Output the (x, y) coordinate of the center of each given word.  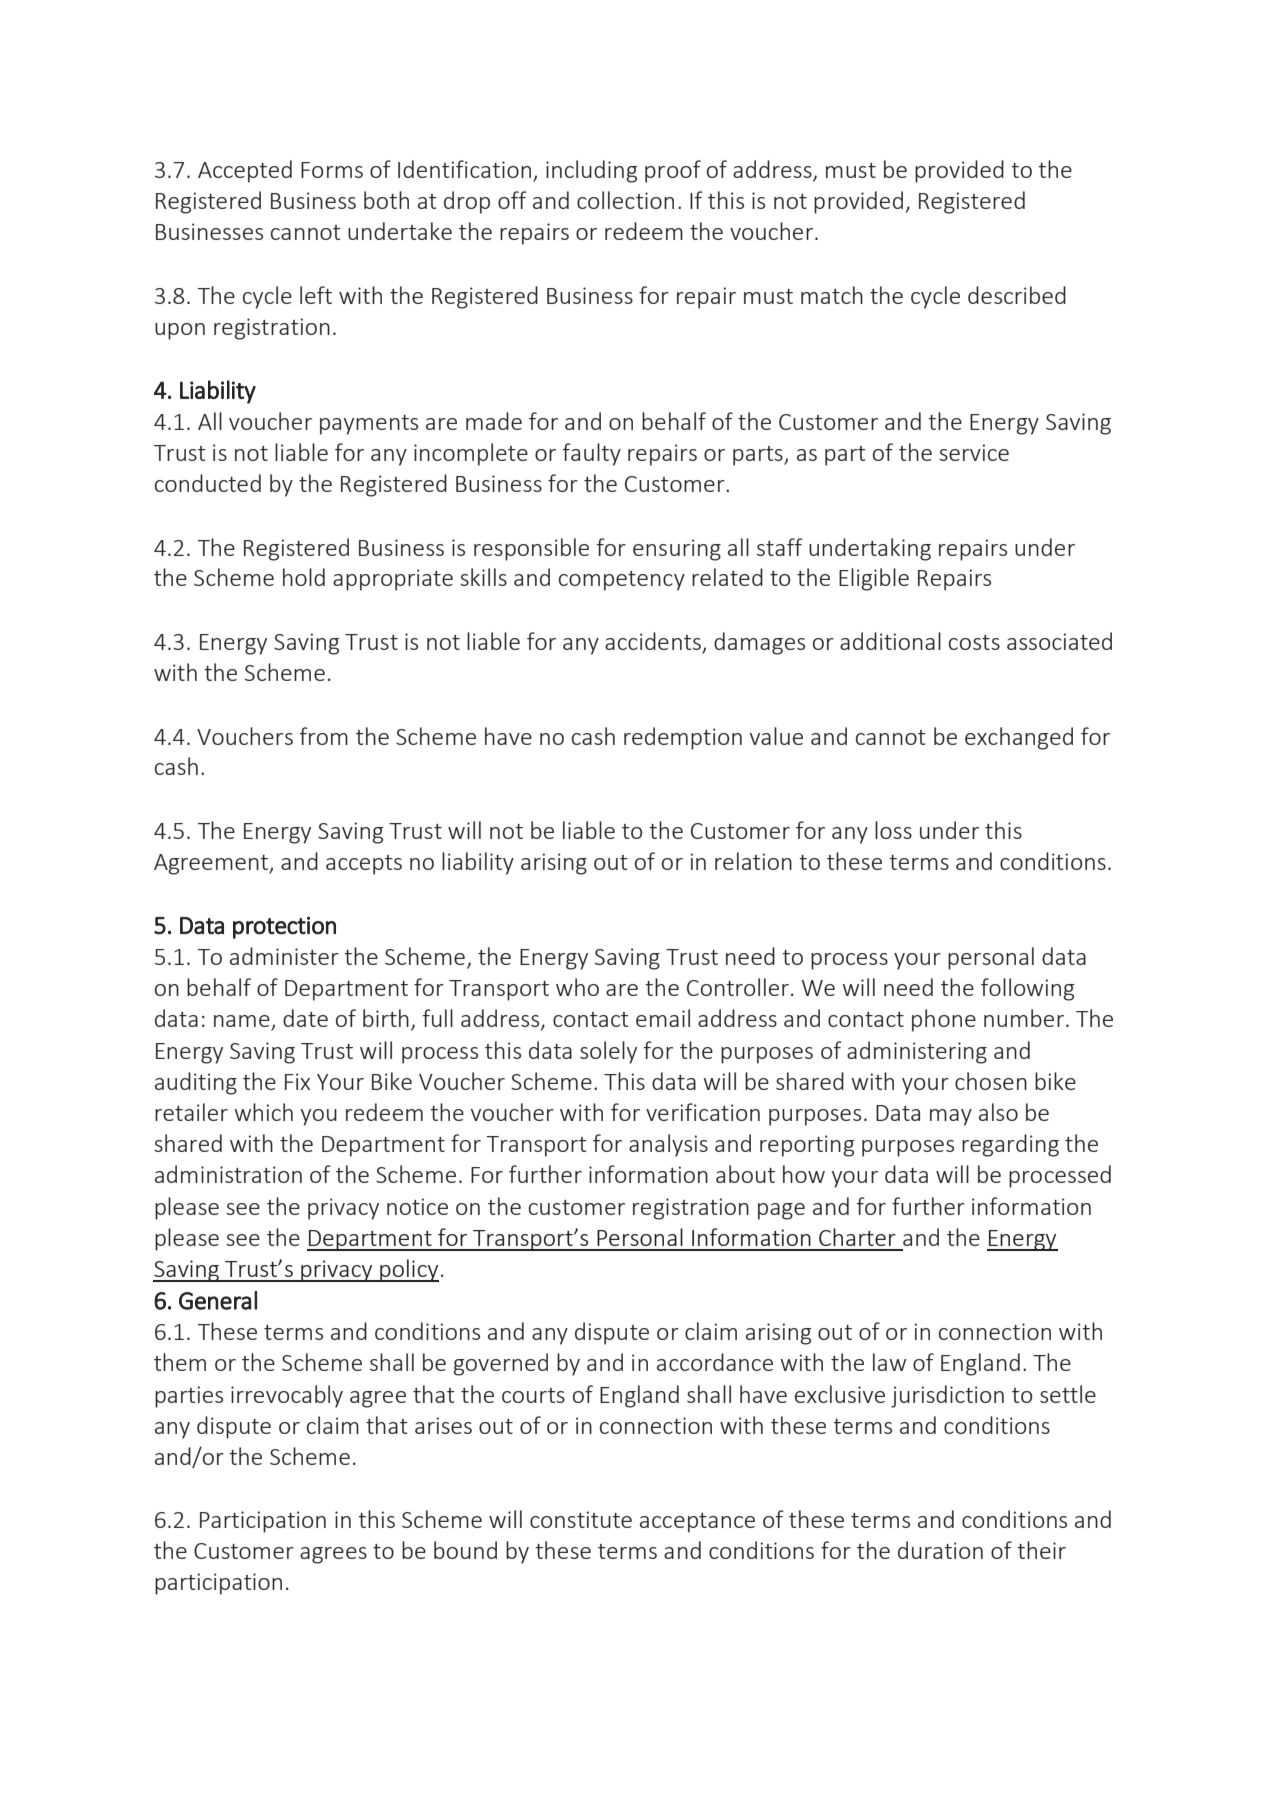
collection (625, 200)
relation (753, 861)
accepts (364, 865)
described (1017, 295)
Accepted (245, 171)
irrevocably (287, 1396)
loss (893, 830)
